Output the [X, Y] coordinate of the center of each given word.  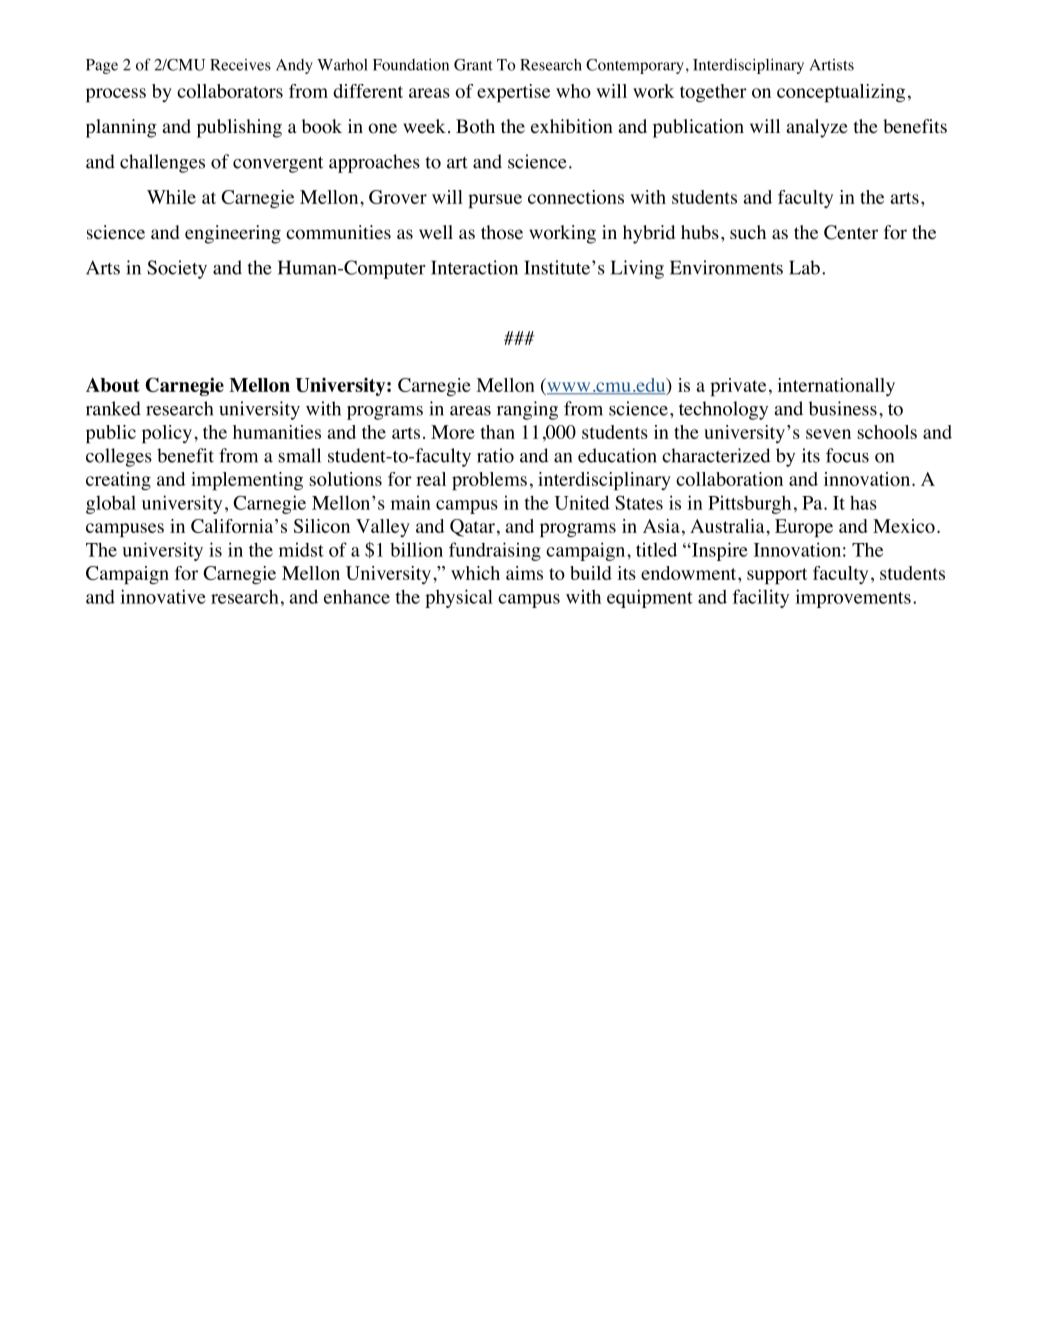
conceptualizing [841, 93]
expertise [513, 93]
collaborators [230, 91]
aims [524, 573]
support [777, 576]
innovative [163, 596]
